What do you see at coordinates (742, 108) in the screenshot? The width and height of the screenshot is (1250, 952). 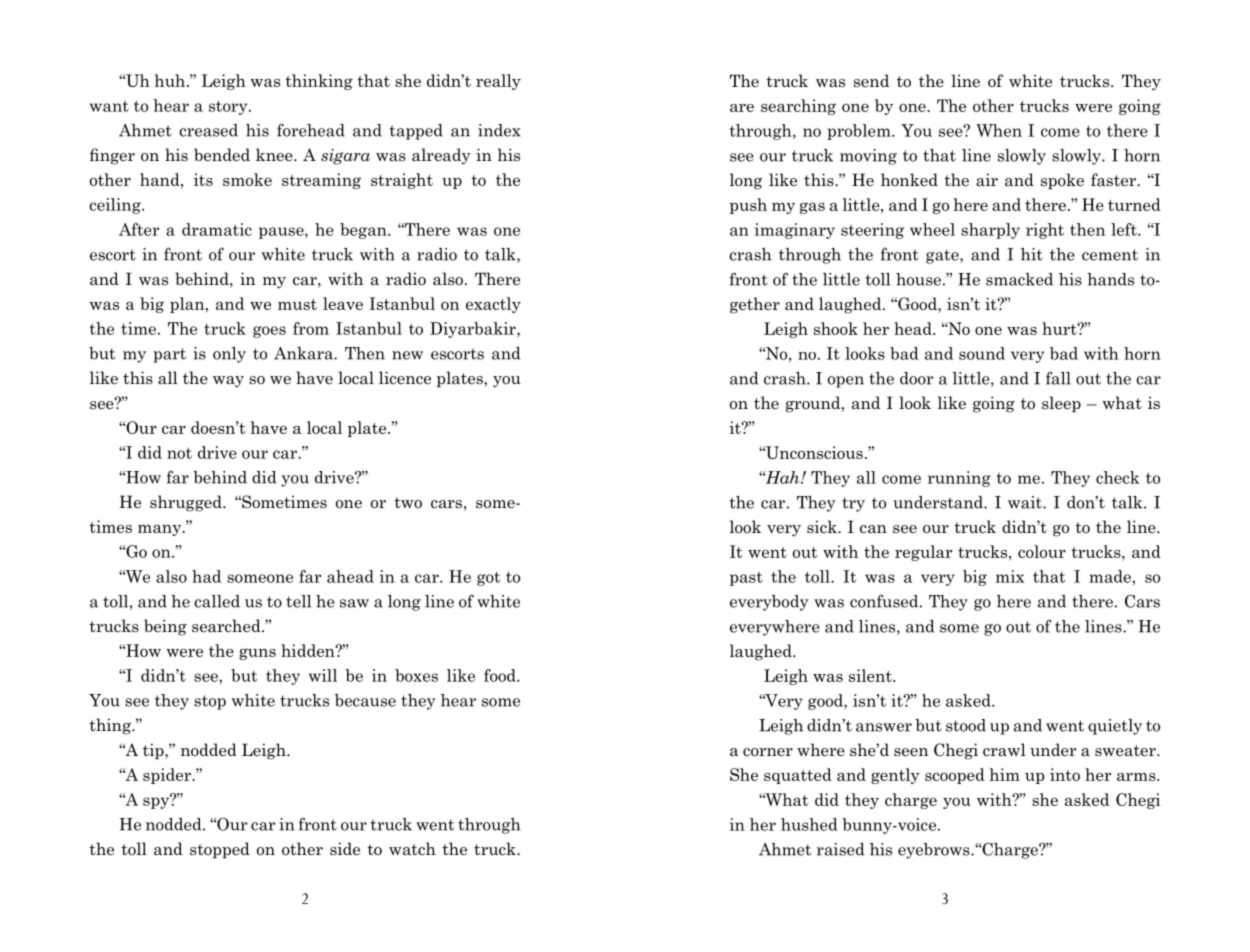 I see `are` at bounding box center [742, 108].
